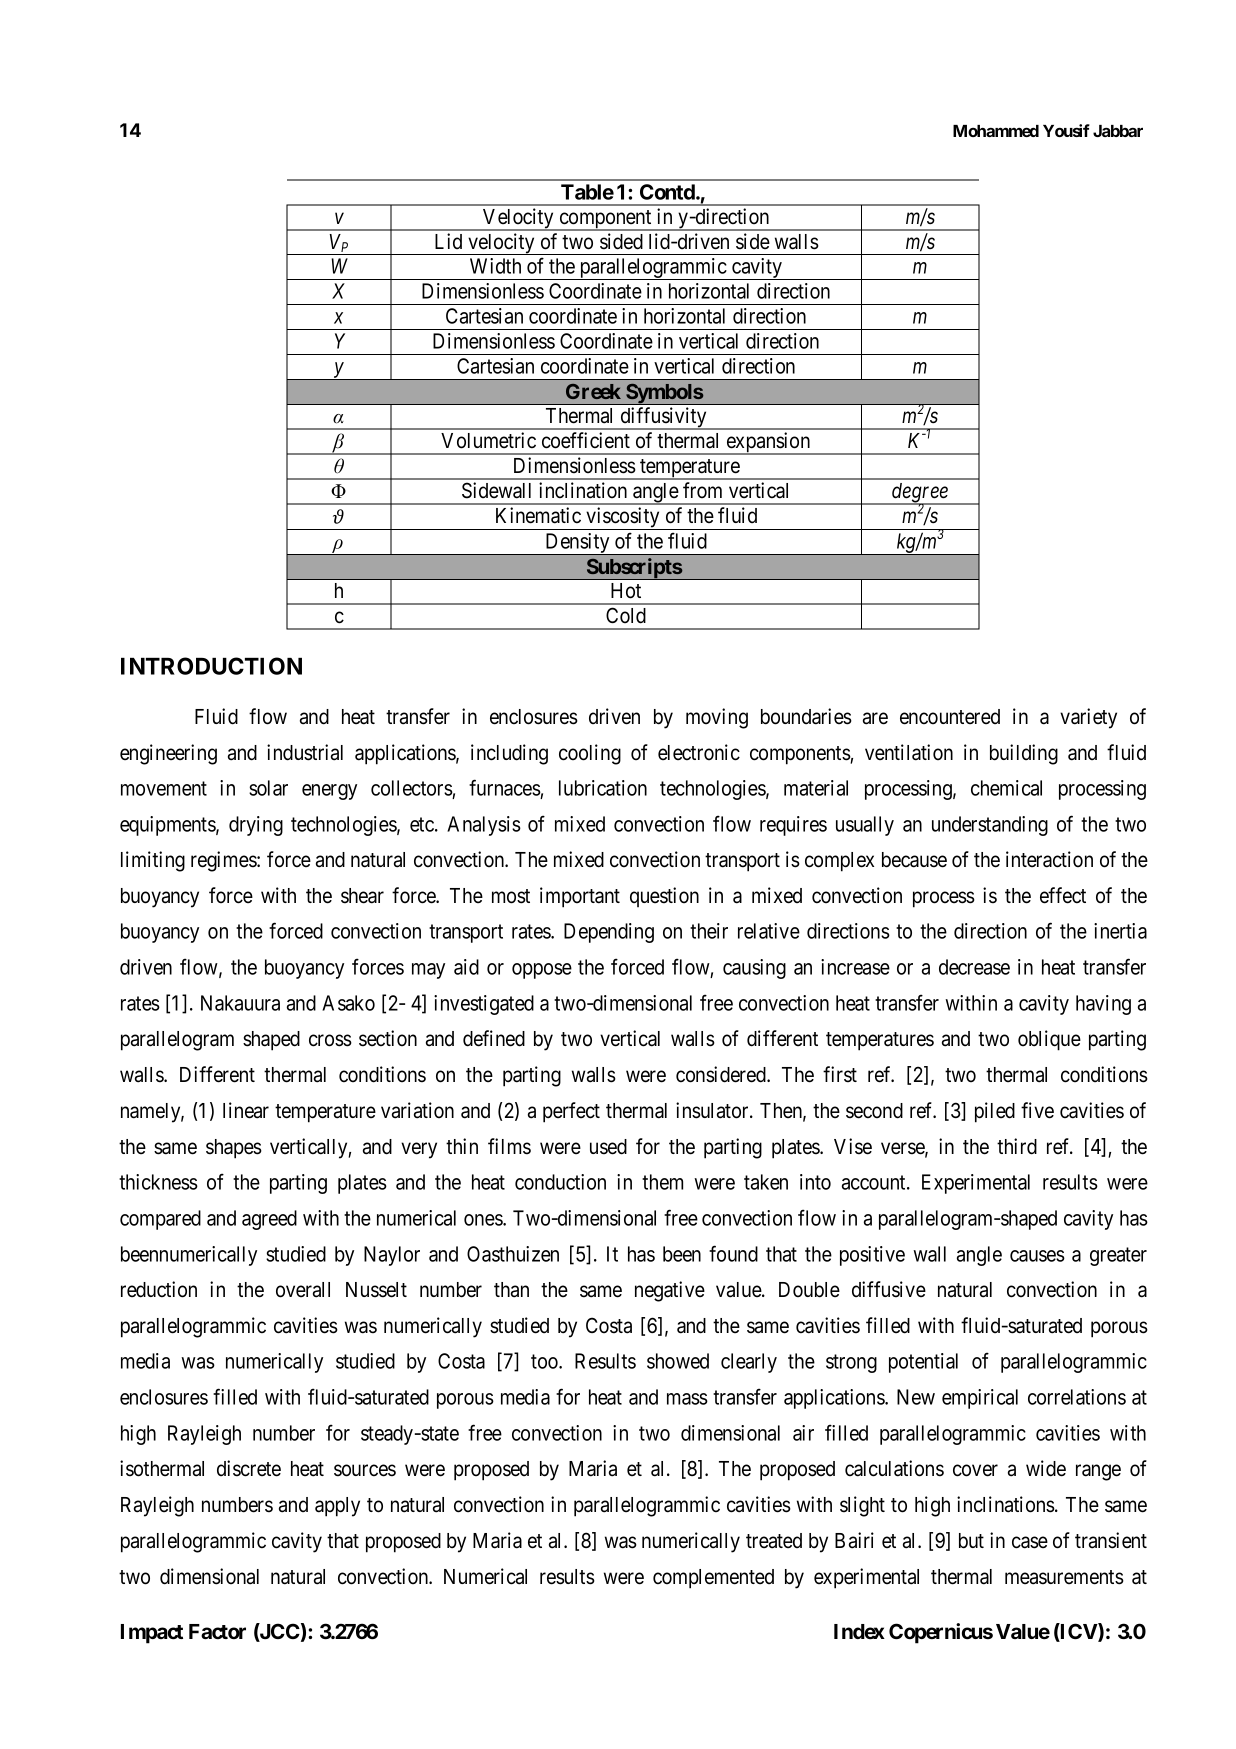 The height and width of the image is (1749, 1236). Describe the element at coordinates (668, 192) in the image. I see `Contd` at that location.
